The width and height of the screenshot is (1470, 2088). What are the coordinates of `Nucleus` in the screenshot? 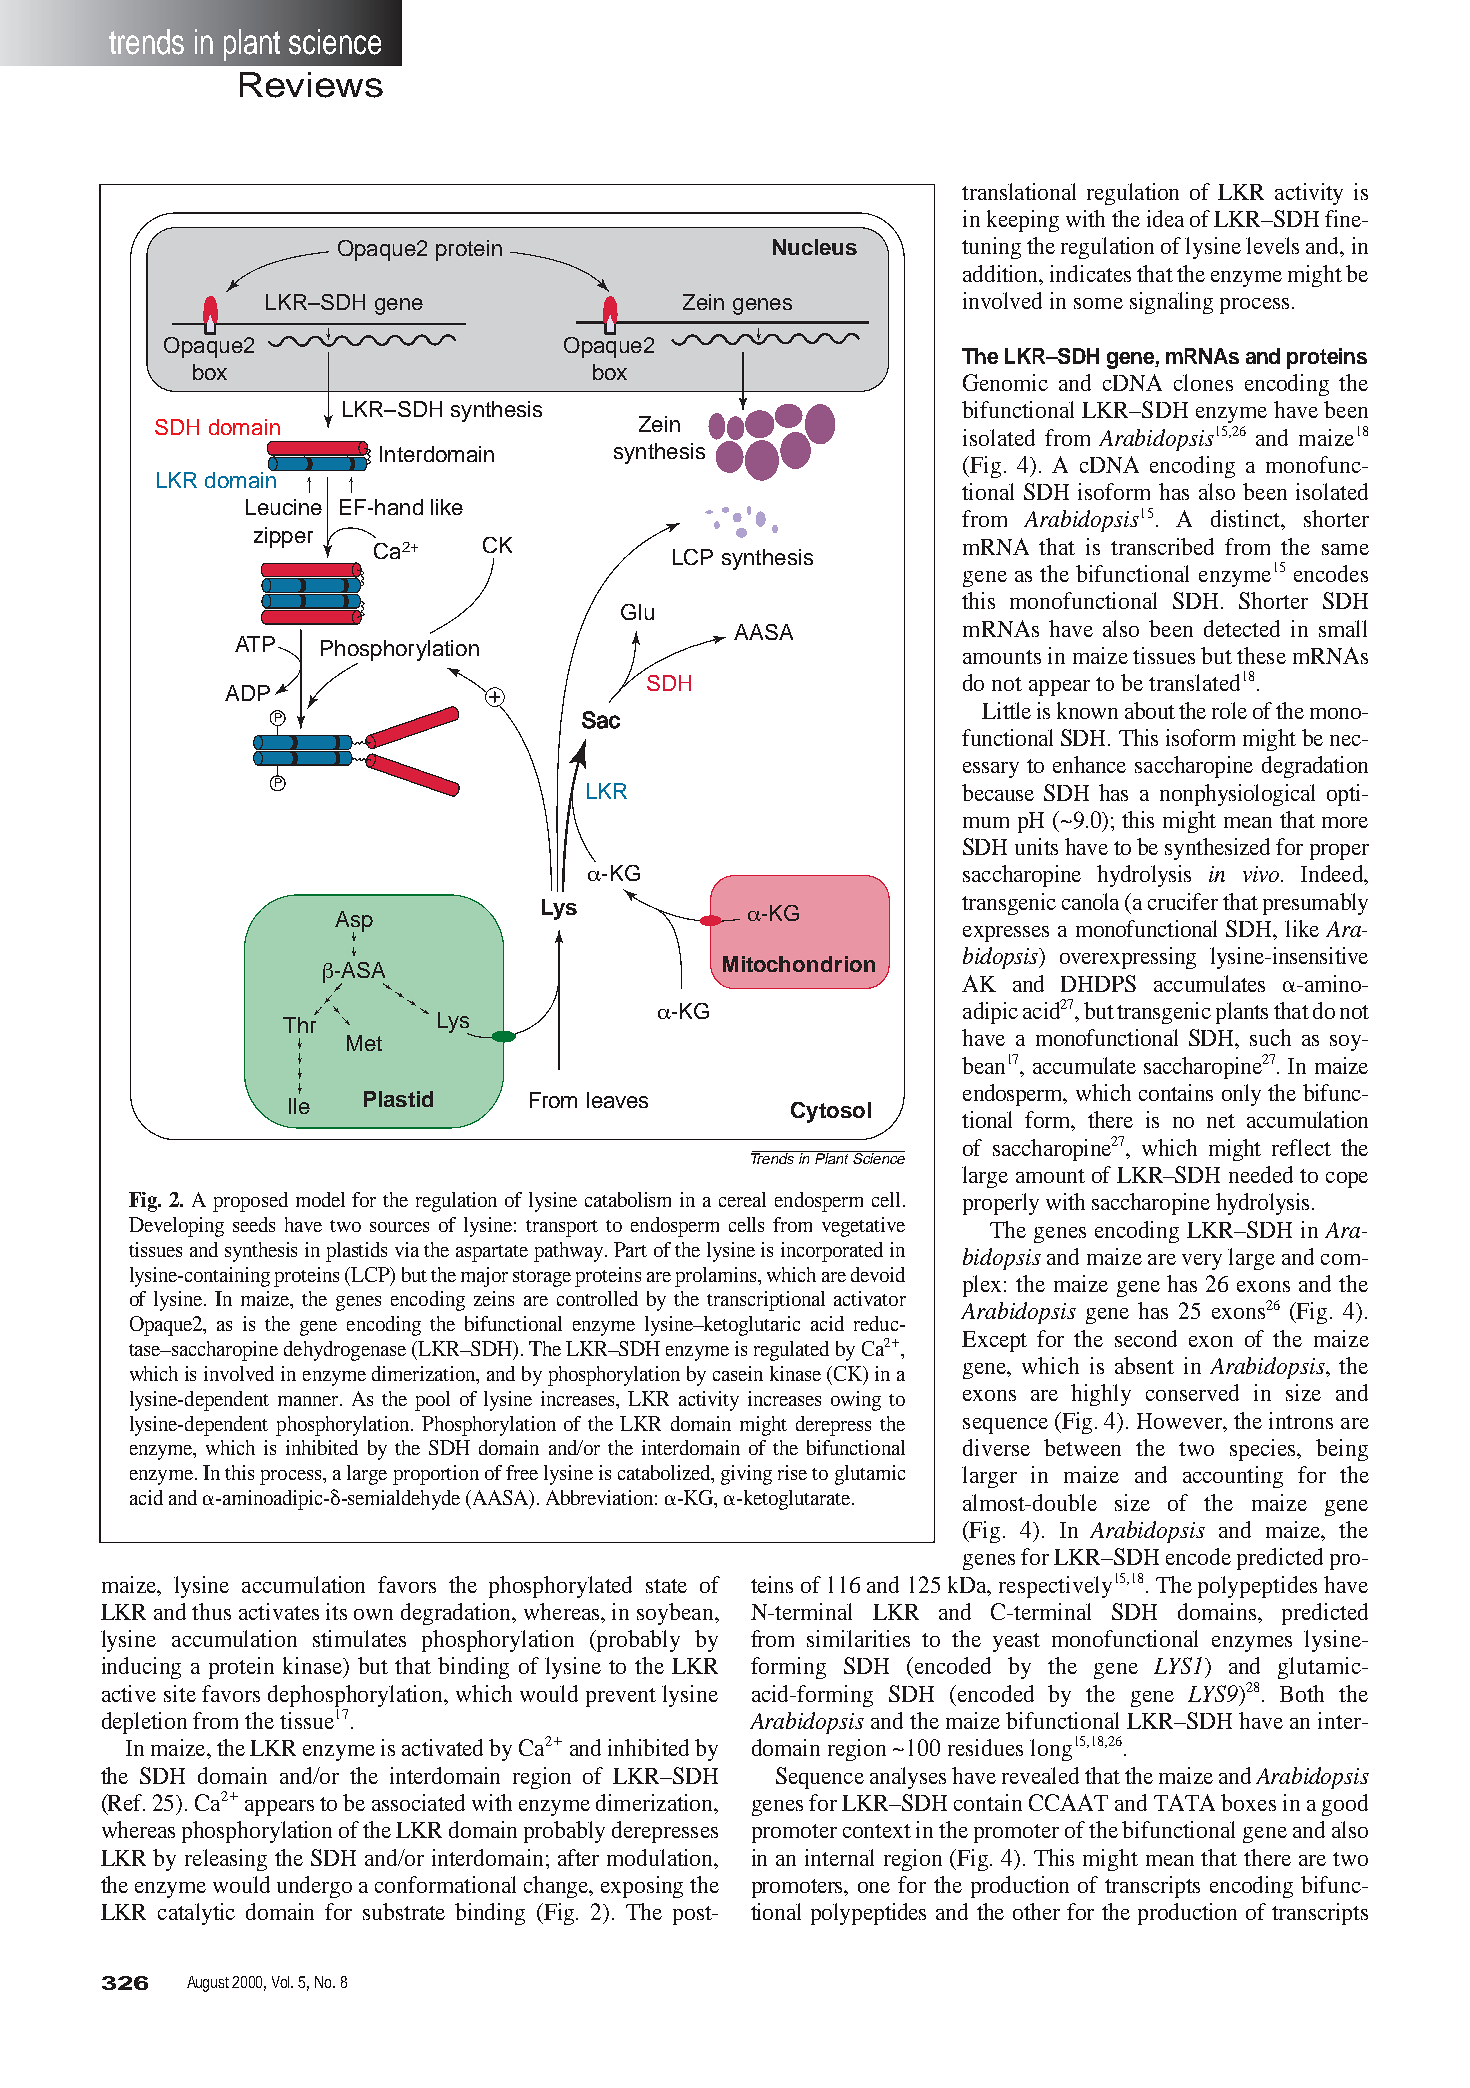 It's located at (815, 247).
